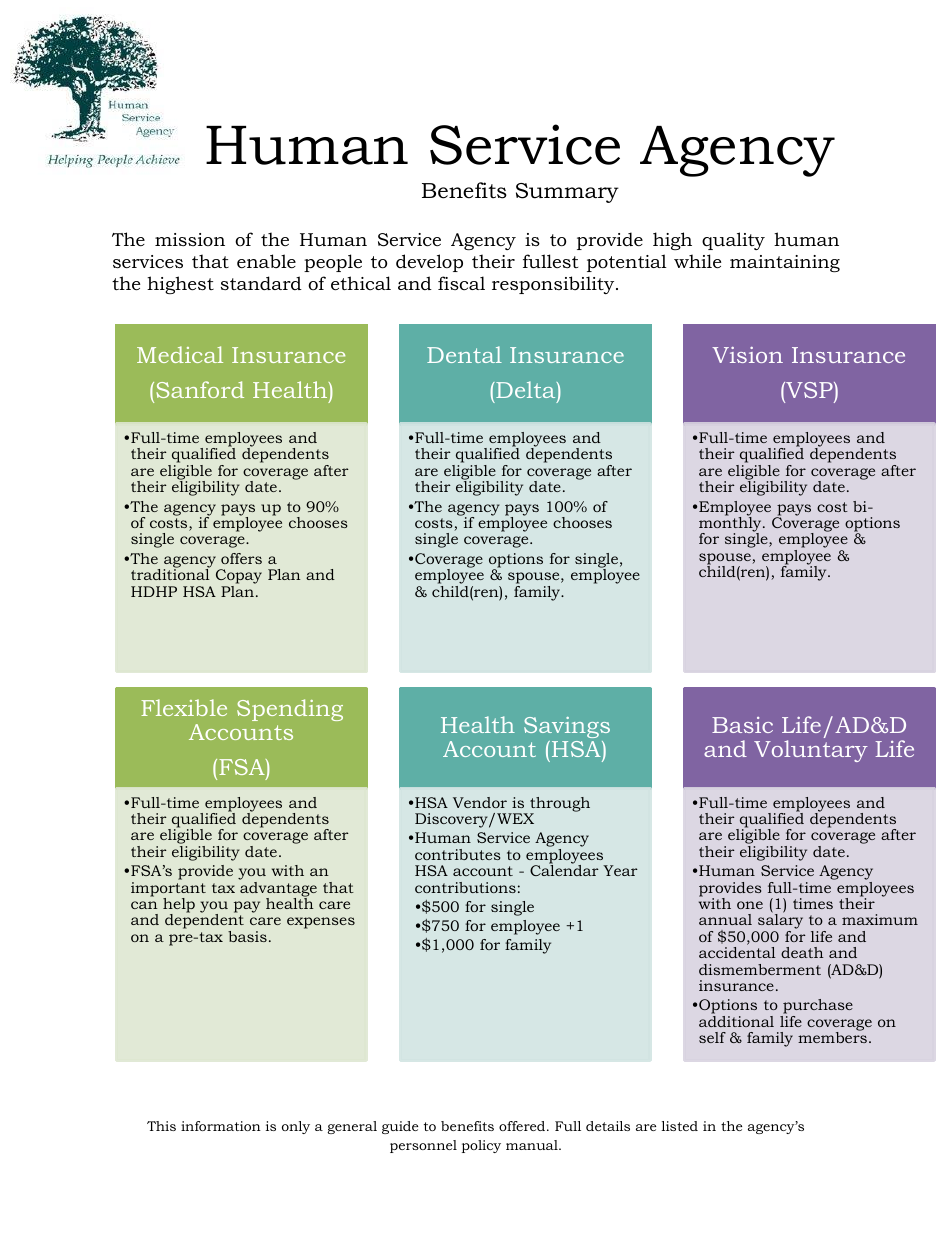 The width and height of the page is (952, 1233). What do you see at coordinates (190, 239) in the page?
I see `mission` at bounding box center [190, 239].
